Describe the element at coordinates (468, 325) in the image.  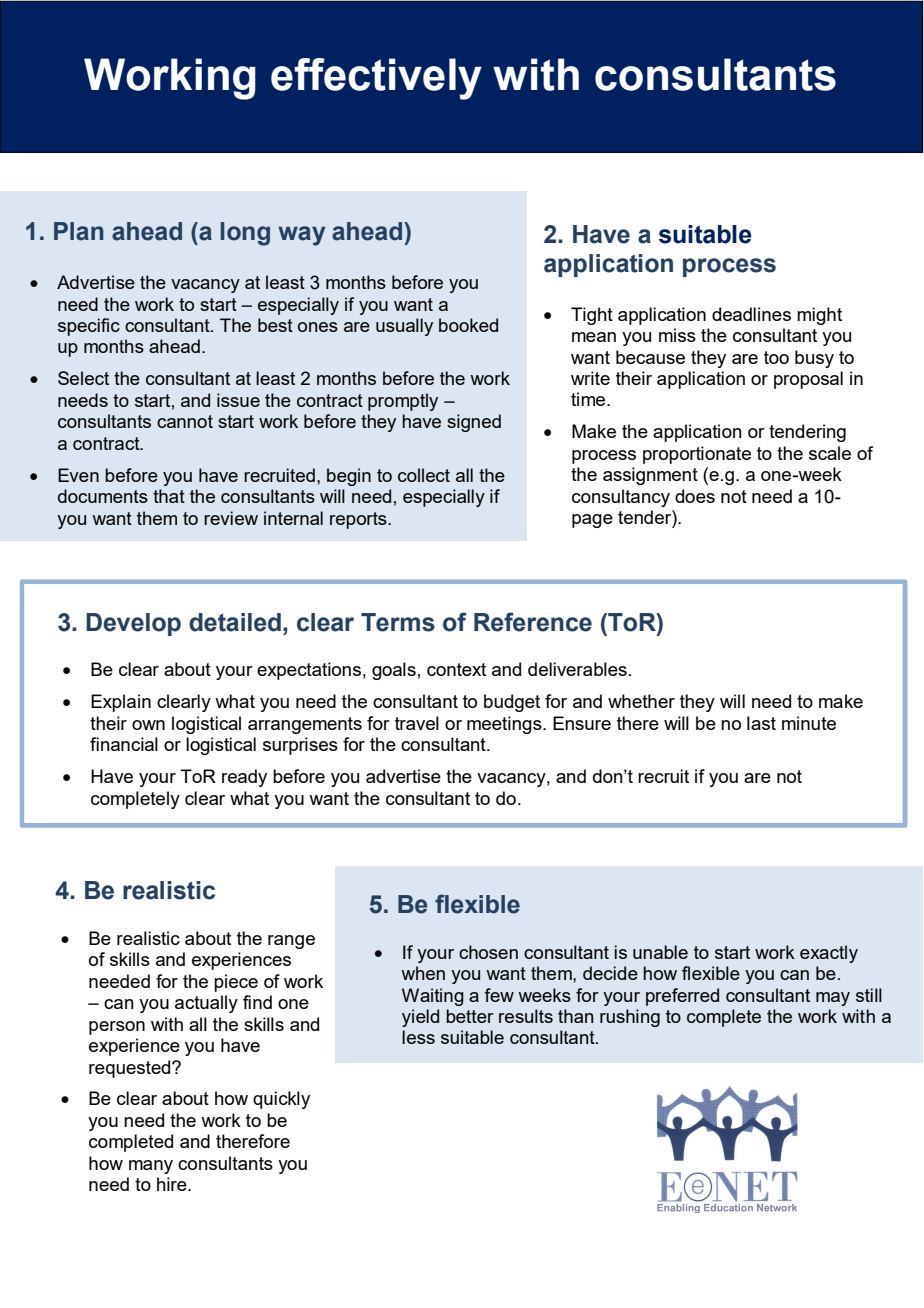
I see `booked` at that location.
